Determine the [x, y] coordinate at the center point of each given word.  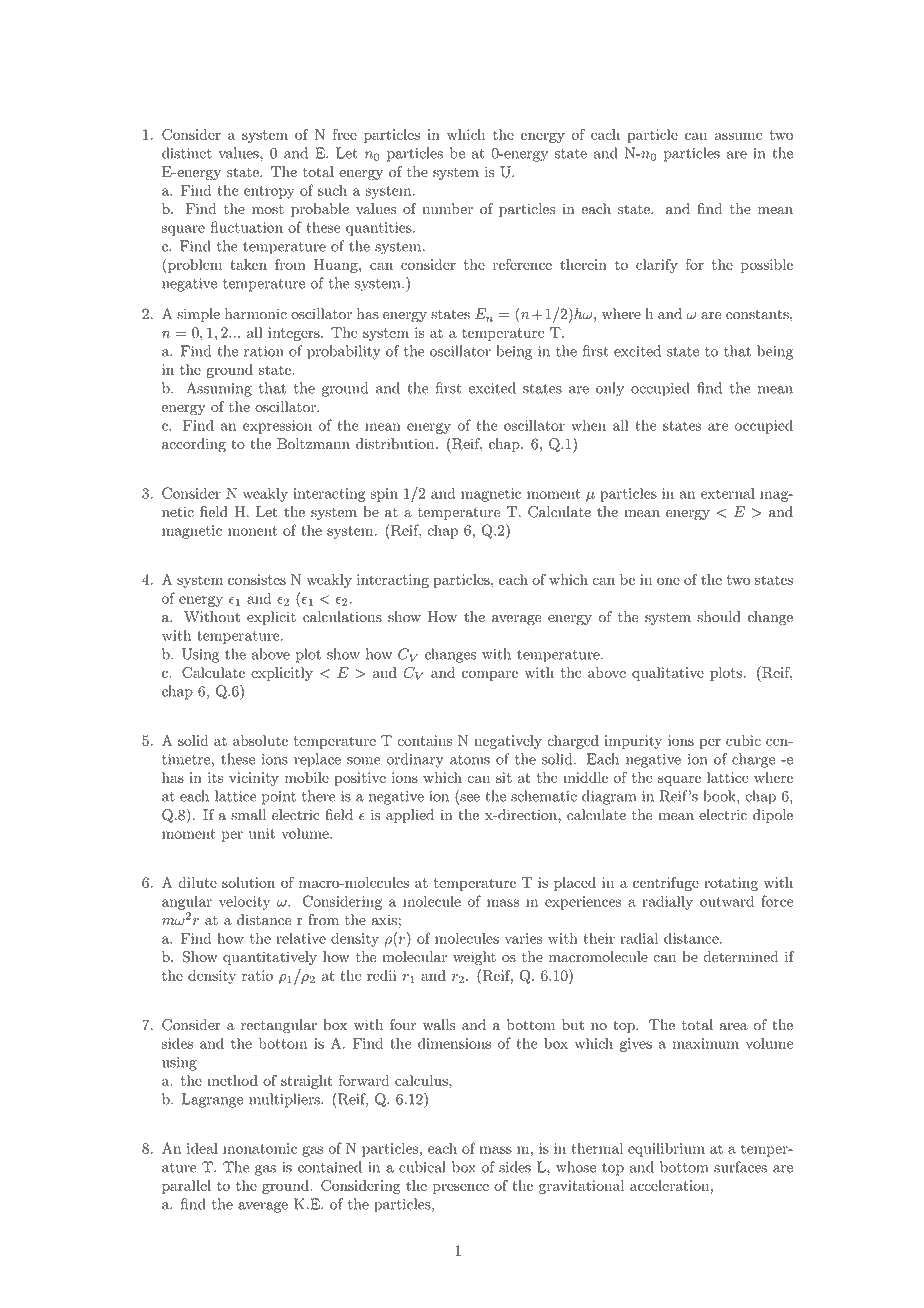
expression [277, 427]
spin [384, 495]
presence [461, 1188]
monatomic [260, 1148]
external [728, 493]
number [447, 209]
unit [262, 833]
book [721, 796]
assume [739, 136]
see [469, 799]
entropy [269, 192]
